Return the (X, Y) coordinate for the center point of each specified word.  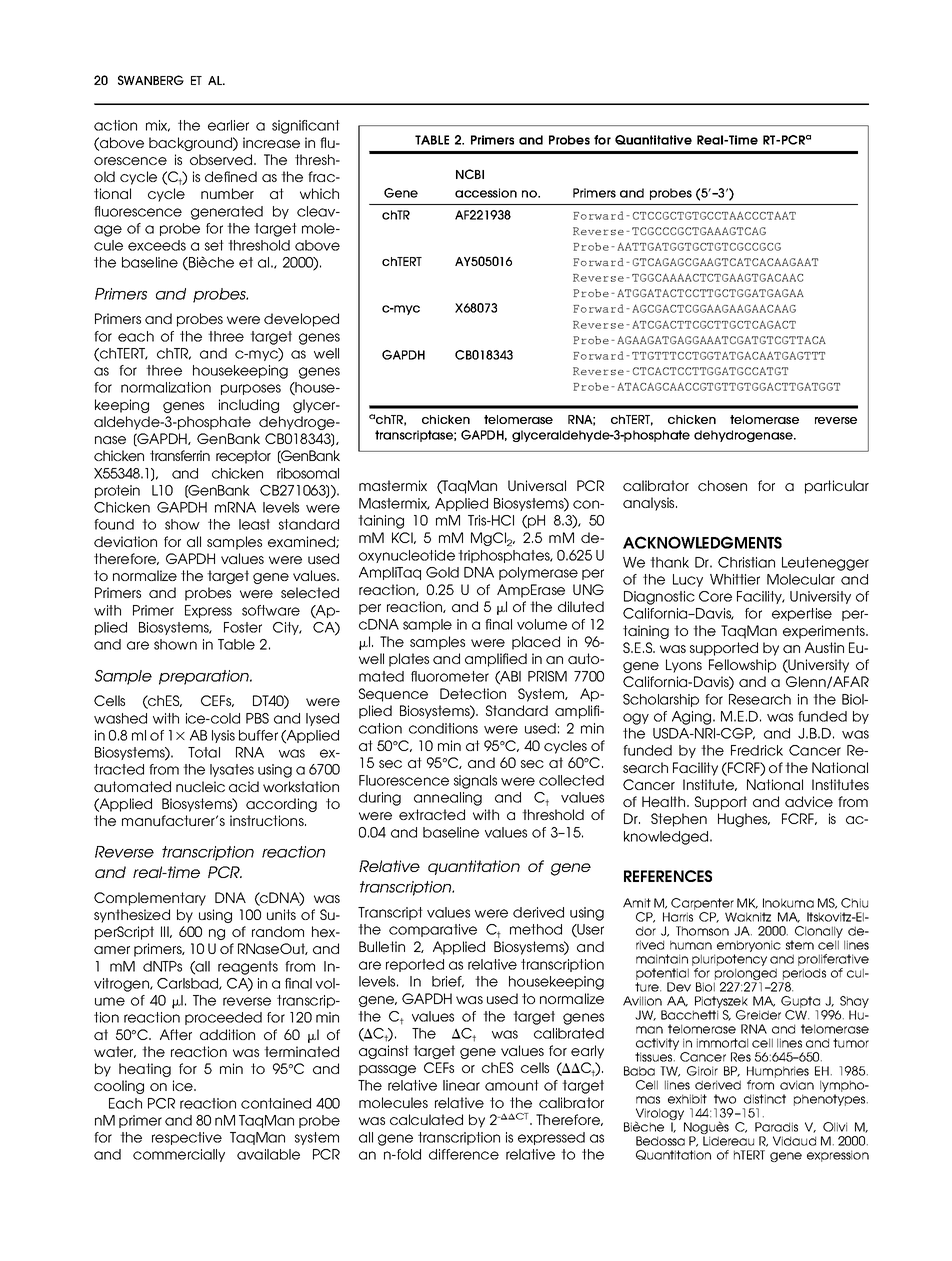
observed (222, 159)
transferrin (180, 455)
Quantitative (653, 140)
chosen (722, 485)
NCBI (470, 174)
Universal (537, 485)
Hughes (744, 820)
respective (187, 1138)
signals (475, 782)
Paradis (776, 1127)
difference (464, 1154)
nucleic (200, 786)
